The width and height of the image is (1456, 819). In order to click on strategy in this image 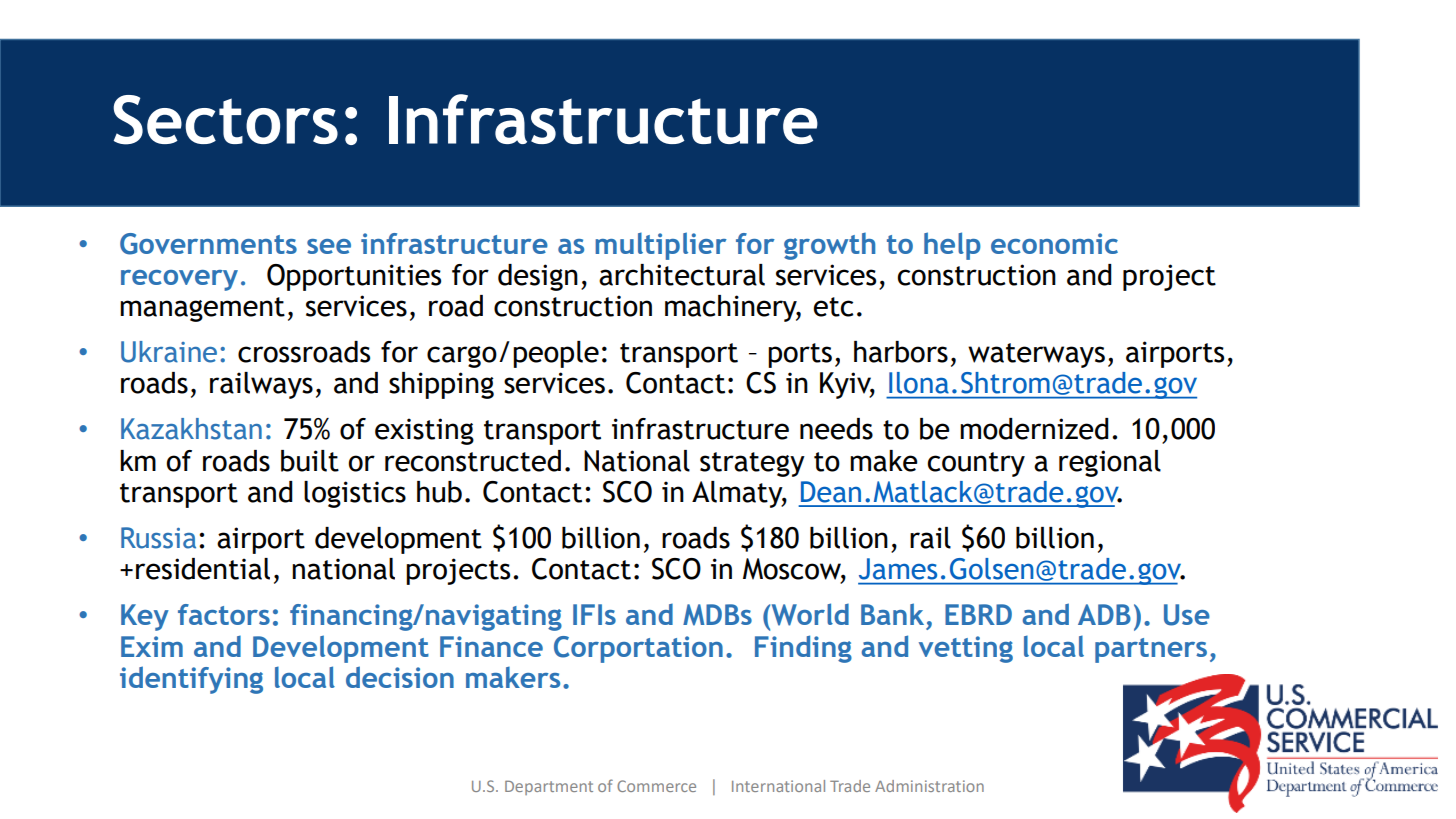, I will do `click(752, 464)`.
